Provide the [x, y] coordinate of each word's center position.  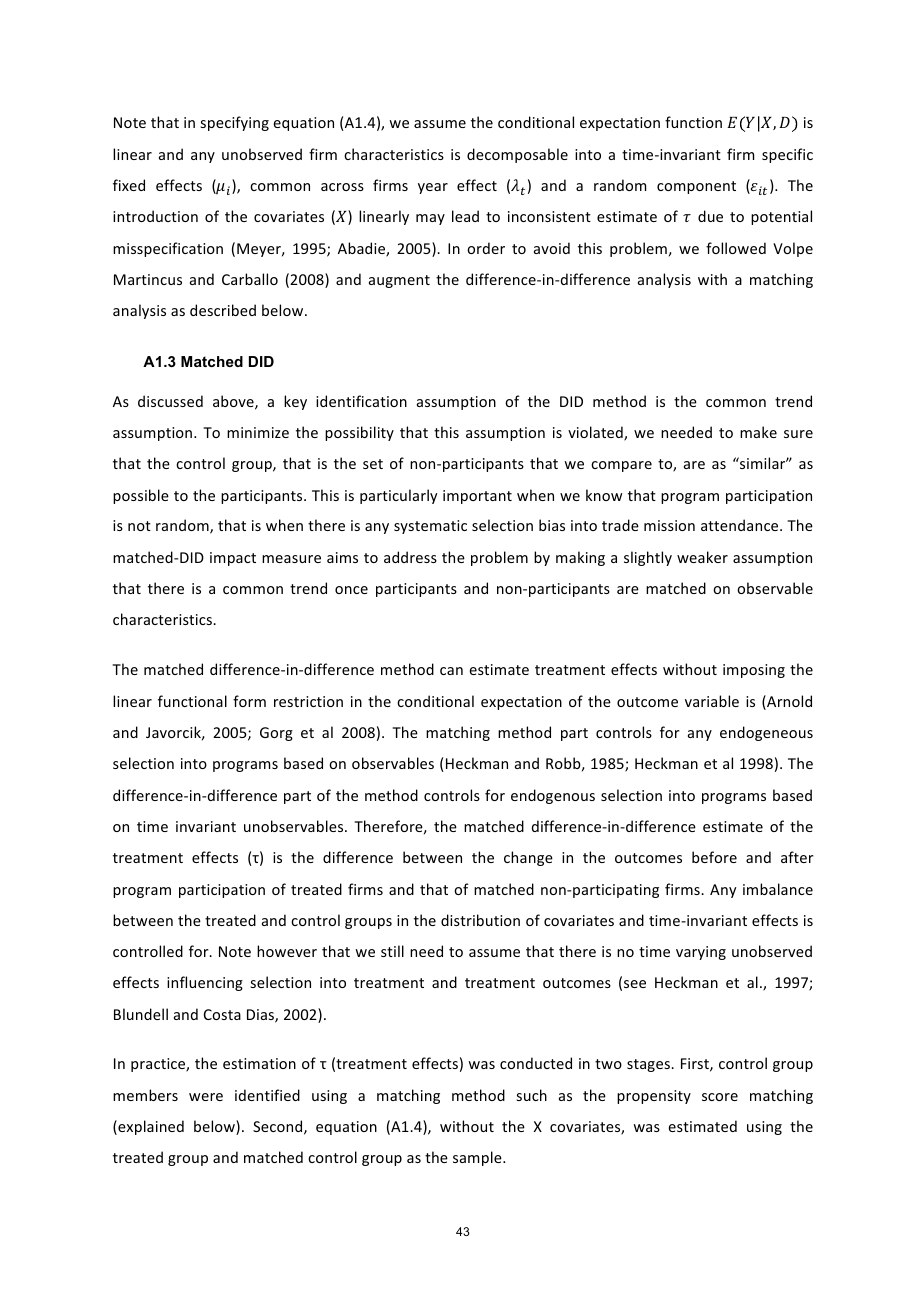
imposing [754, 671]
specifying [234, 123]
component [696, 187]
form [249, 701]
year [433, 188]
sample [478, 1158]
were [206, 1097]
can [451, 671]
